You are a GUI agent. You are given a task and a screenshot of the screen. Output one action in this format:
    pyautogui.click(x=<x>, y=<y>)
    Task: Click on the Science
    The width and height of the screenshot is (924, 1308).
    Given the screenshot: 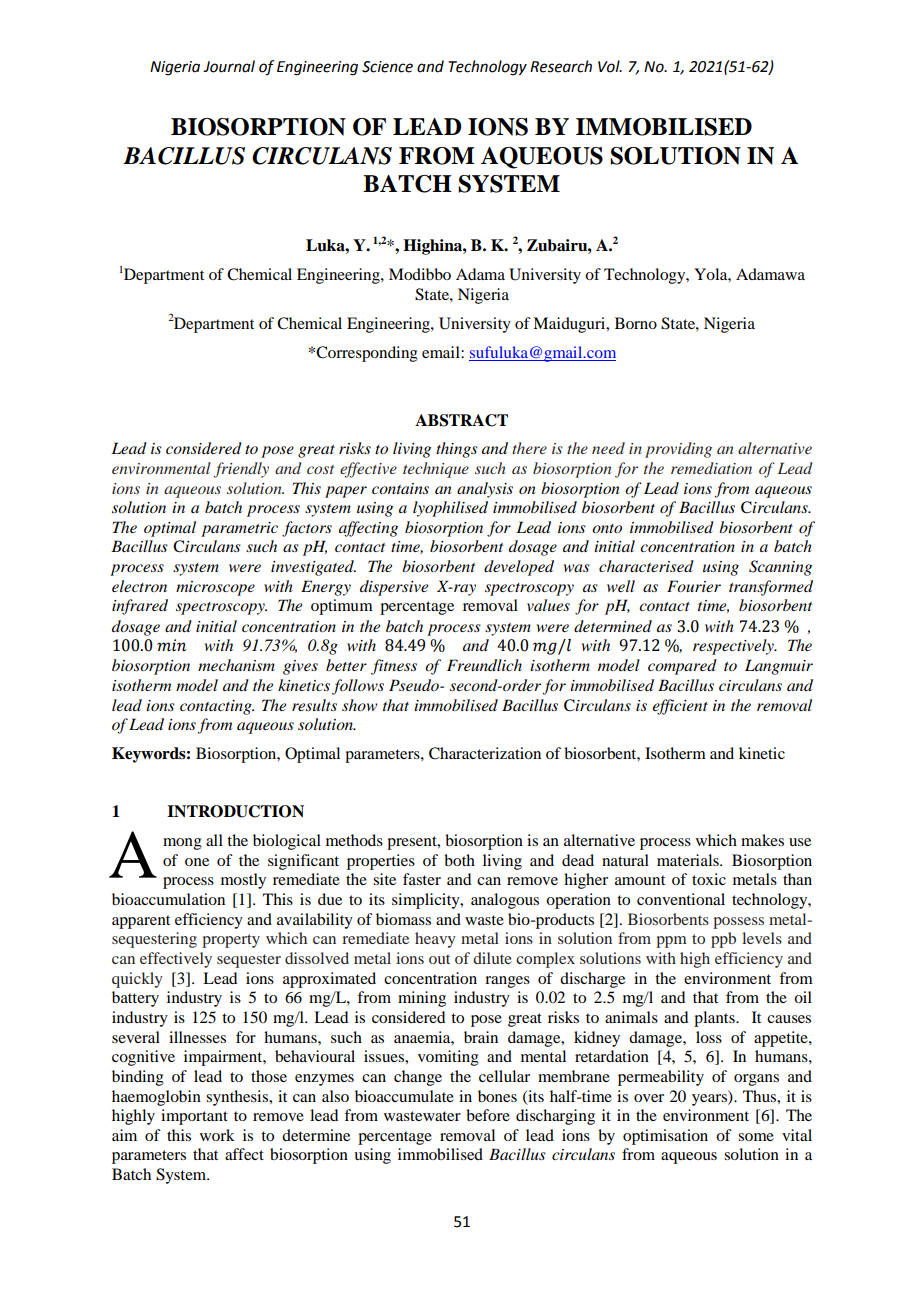 What is the action you would take?
    pyautogui.click(x=387, y=67)
